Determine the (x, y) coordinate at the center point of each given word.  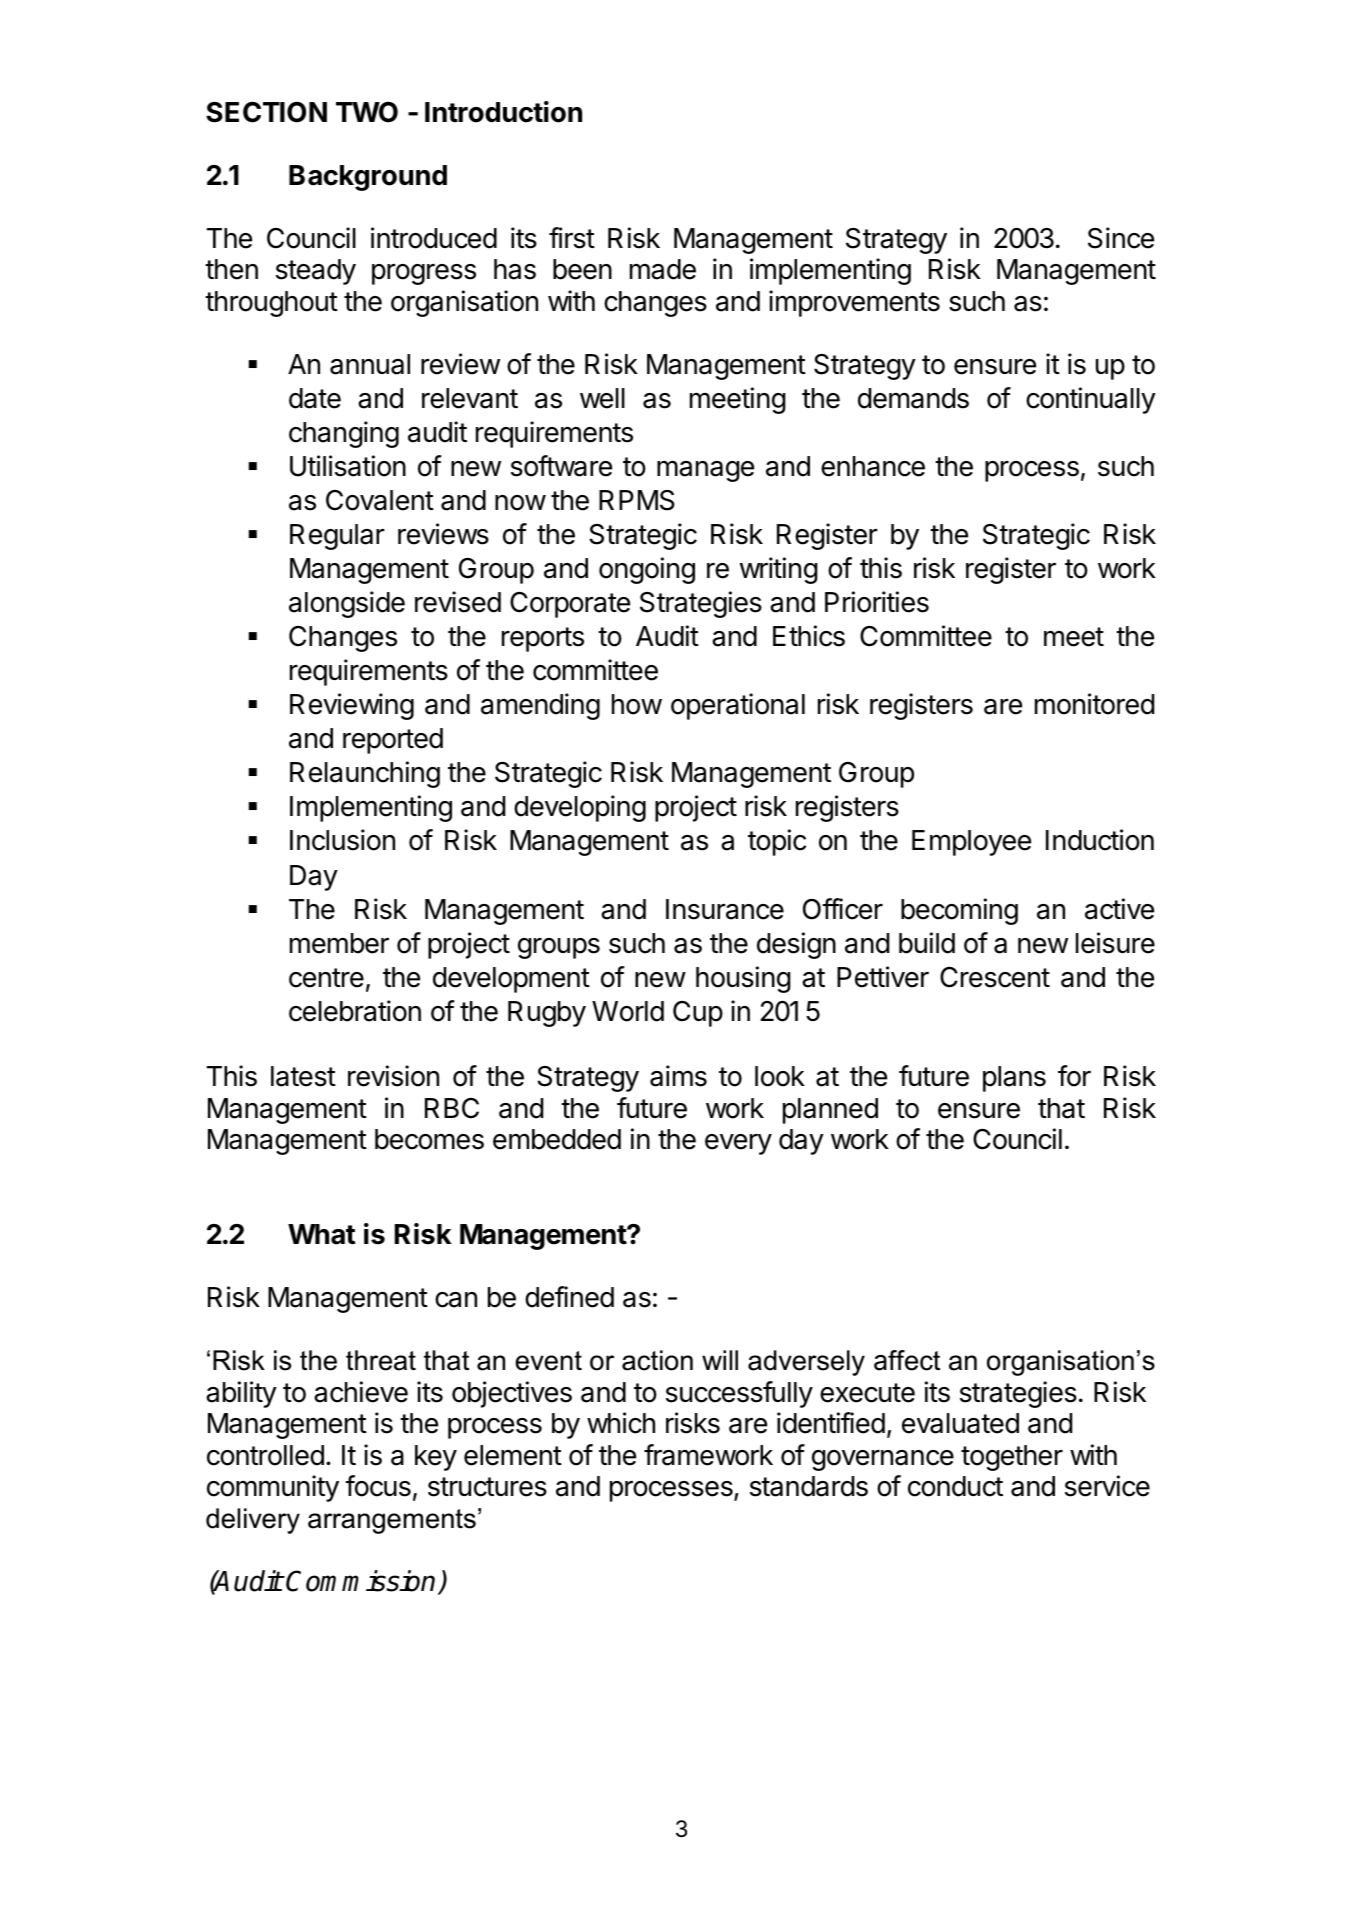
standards (809, 1486)
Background (368, 178)
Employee (971, 843)
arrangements (392, 1521)
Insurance (725, 909)
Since (1121, 238)
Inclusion (342, 840)
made (663, 269)
